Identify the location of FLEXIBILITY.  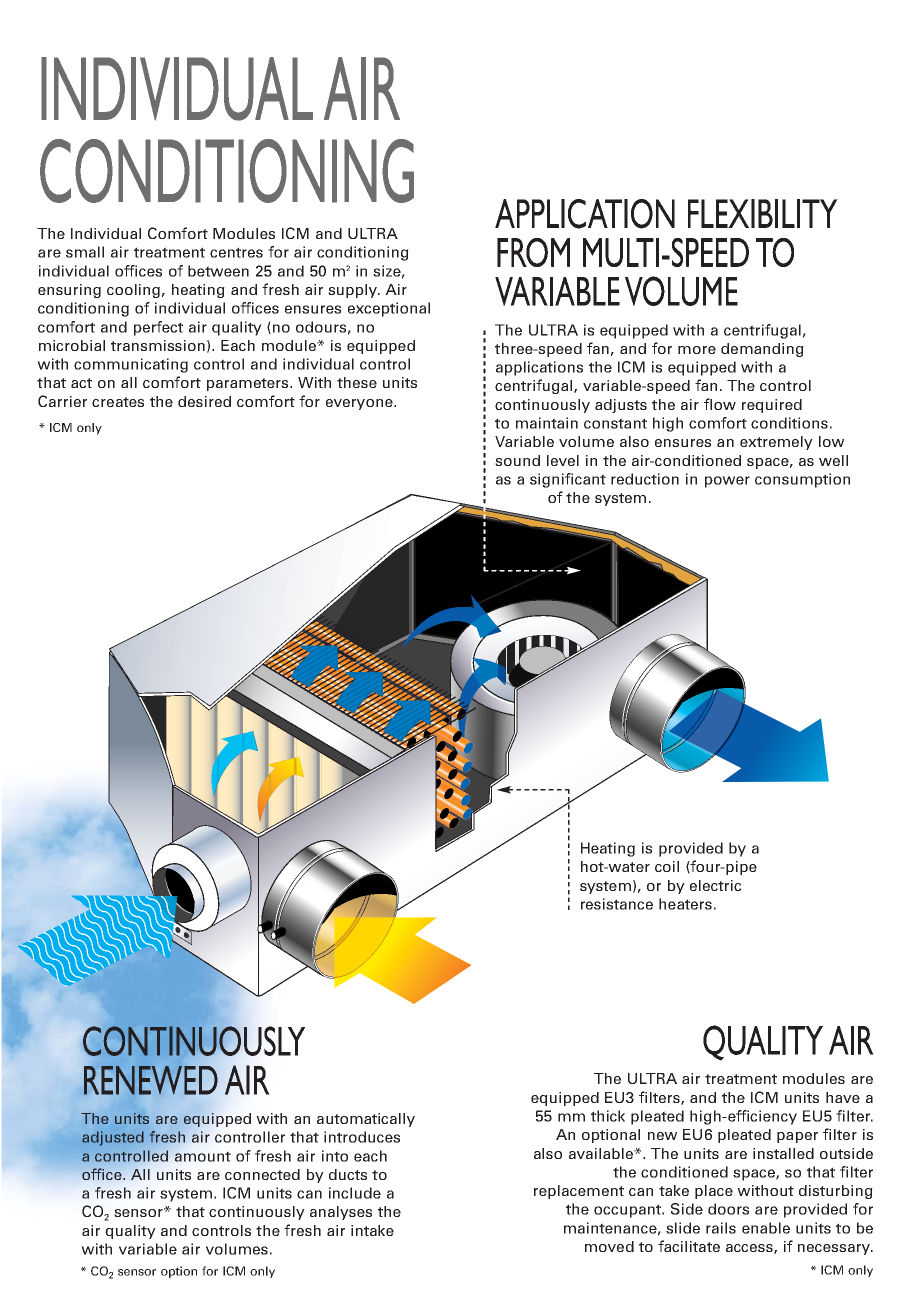
(763, 213).
